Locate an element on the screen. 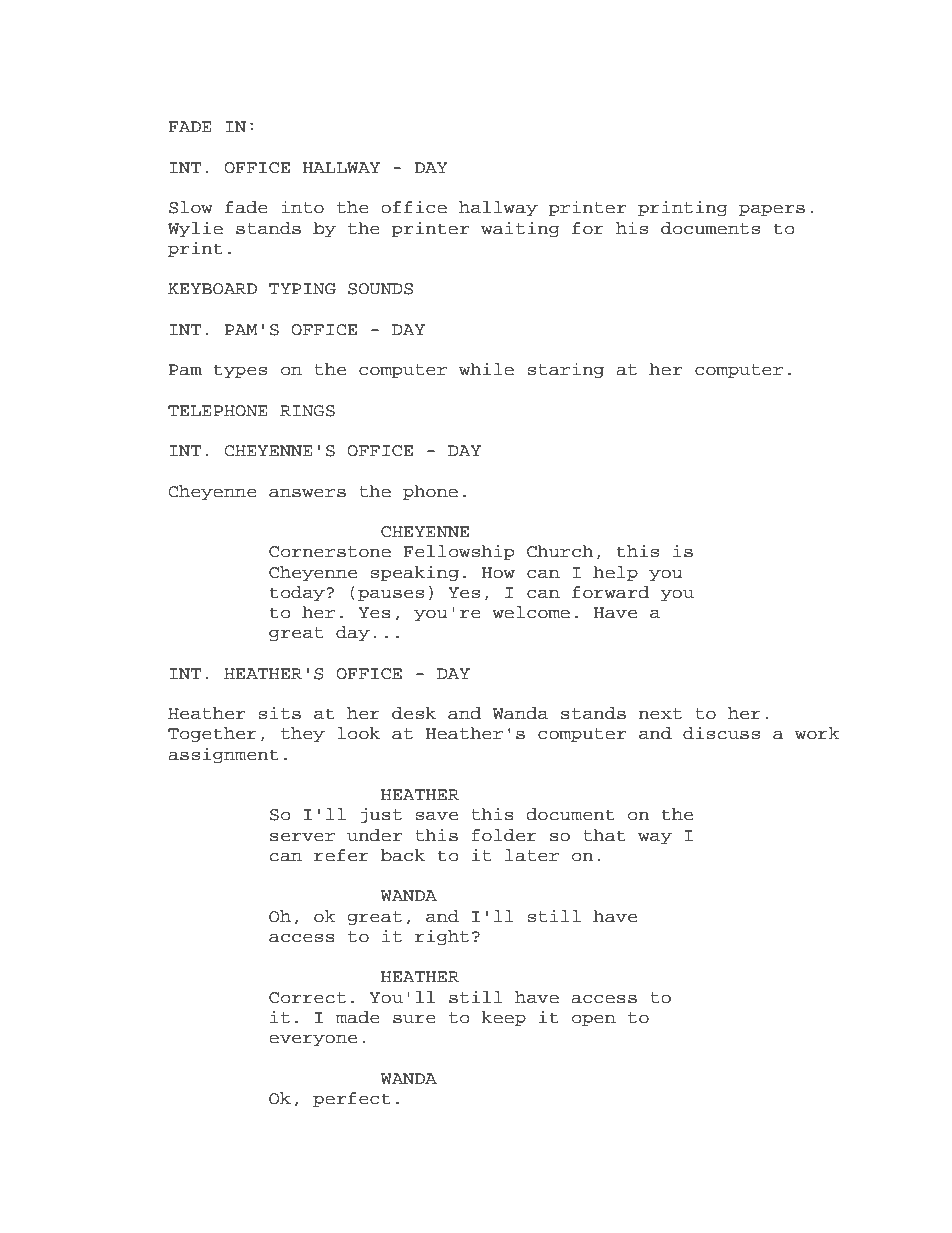 This screenshot has width=952, height=1233. perfect is located at coordinates (352, 1099).
